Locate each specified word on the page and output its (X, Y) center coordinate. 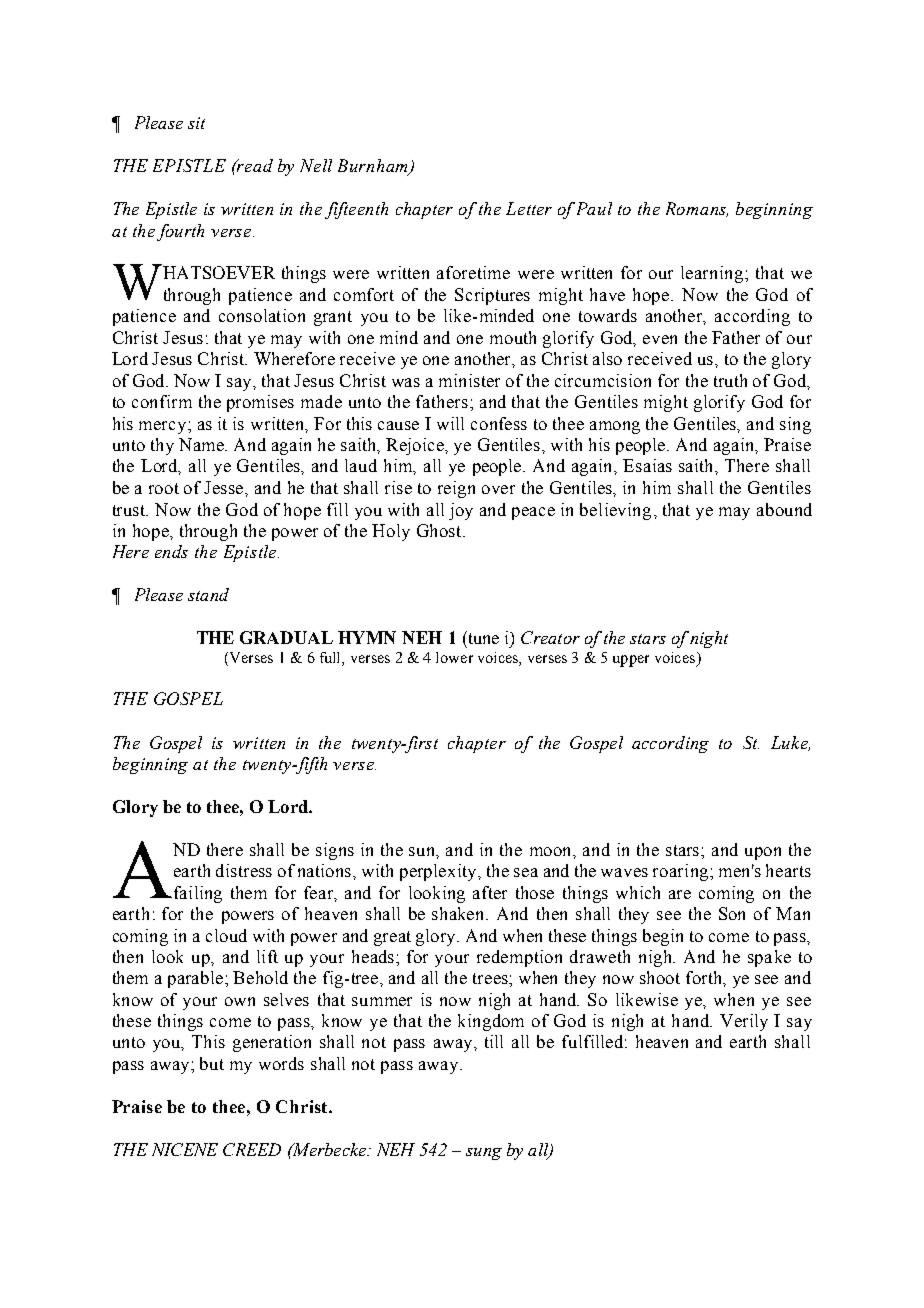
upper (631, 661)
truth (730, 380)
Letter (529, 208)
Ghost (440, 530)
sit (196, 123)
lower (454, 657)
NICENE (185, 1149)
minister (469, 380)
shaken (460, 913)
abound (784, 509)
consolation (262, 315)
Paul (594, 208)
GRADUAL (286, 637)
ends (171, 551)
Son (732, 913)
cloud (226, 935)
